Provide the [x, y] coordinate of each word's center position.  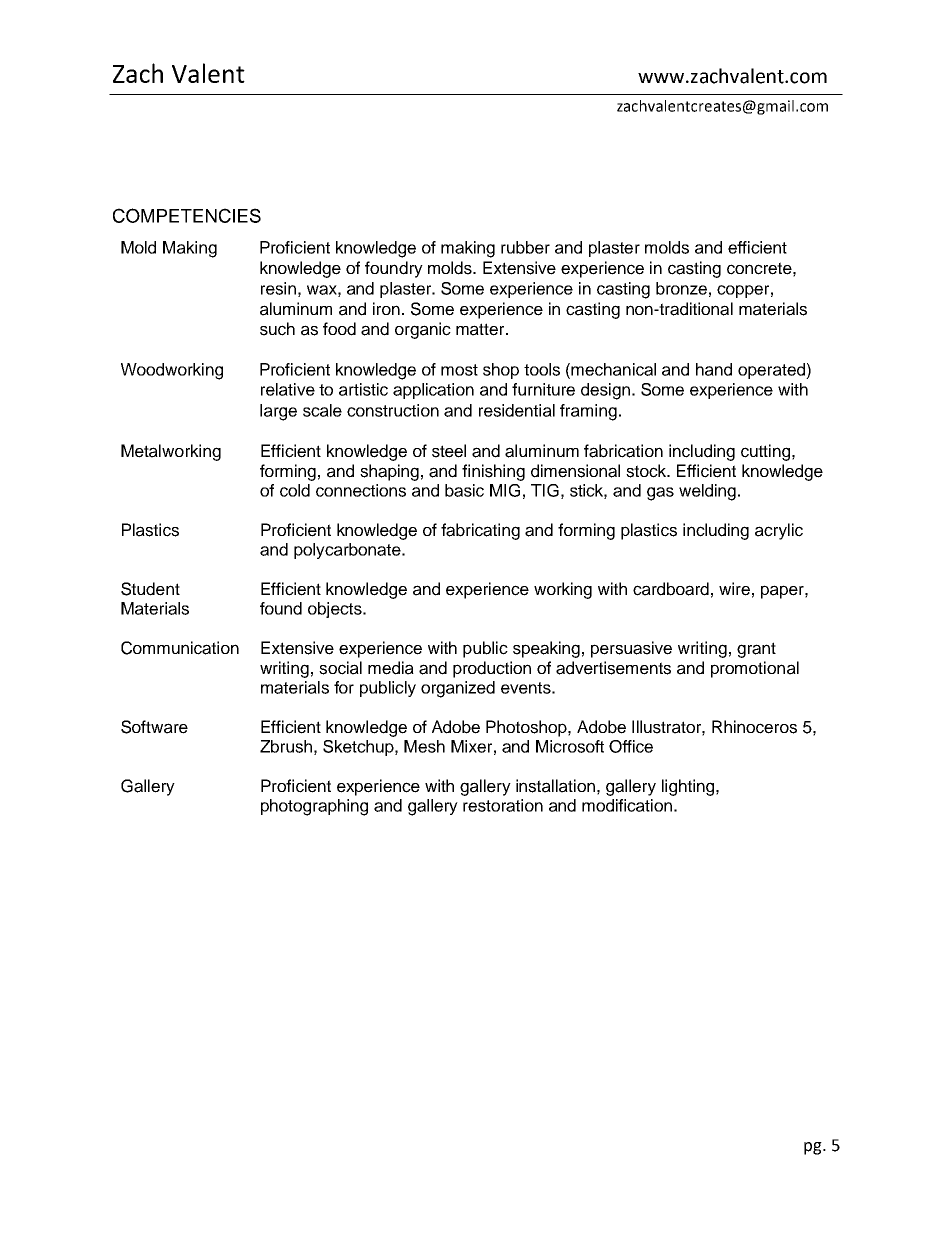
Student [150, 589]
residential [517, 410]
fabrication [623, 451]
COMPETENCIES [187, 215]
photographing [314, 807]
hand [714, 369]
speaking [546, 649]
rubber [525, 247]
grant [756, 650]
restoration [503, 805]
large [278, 412]
